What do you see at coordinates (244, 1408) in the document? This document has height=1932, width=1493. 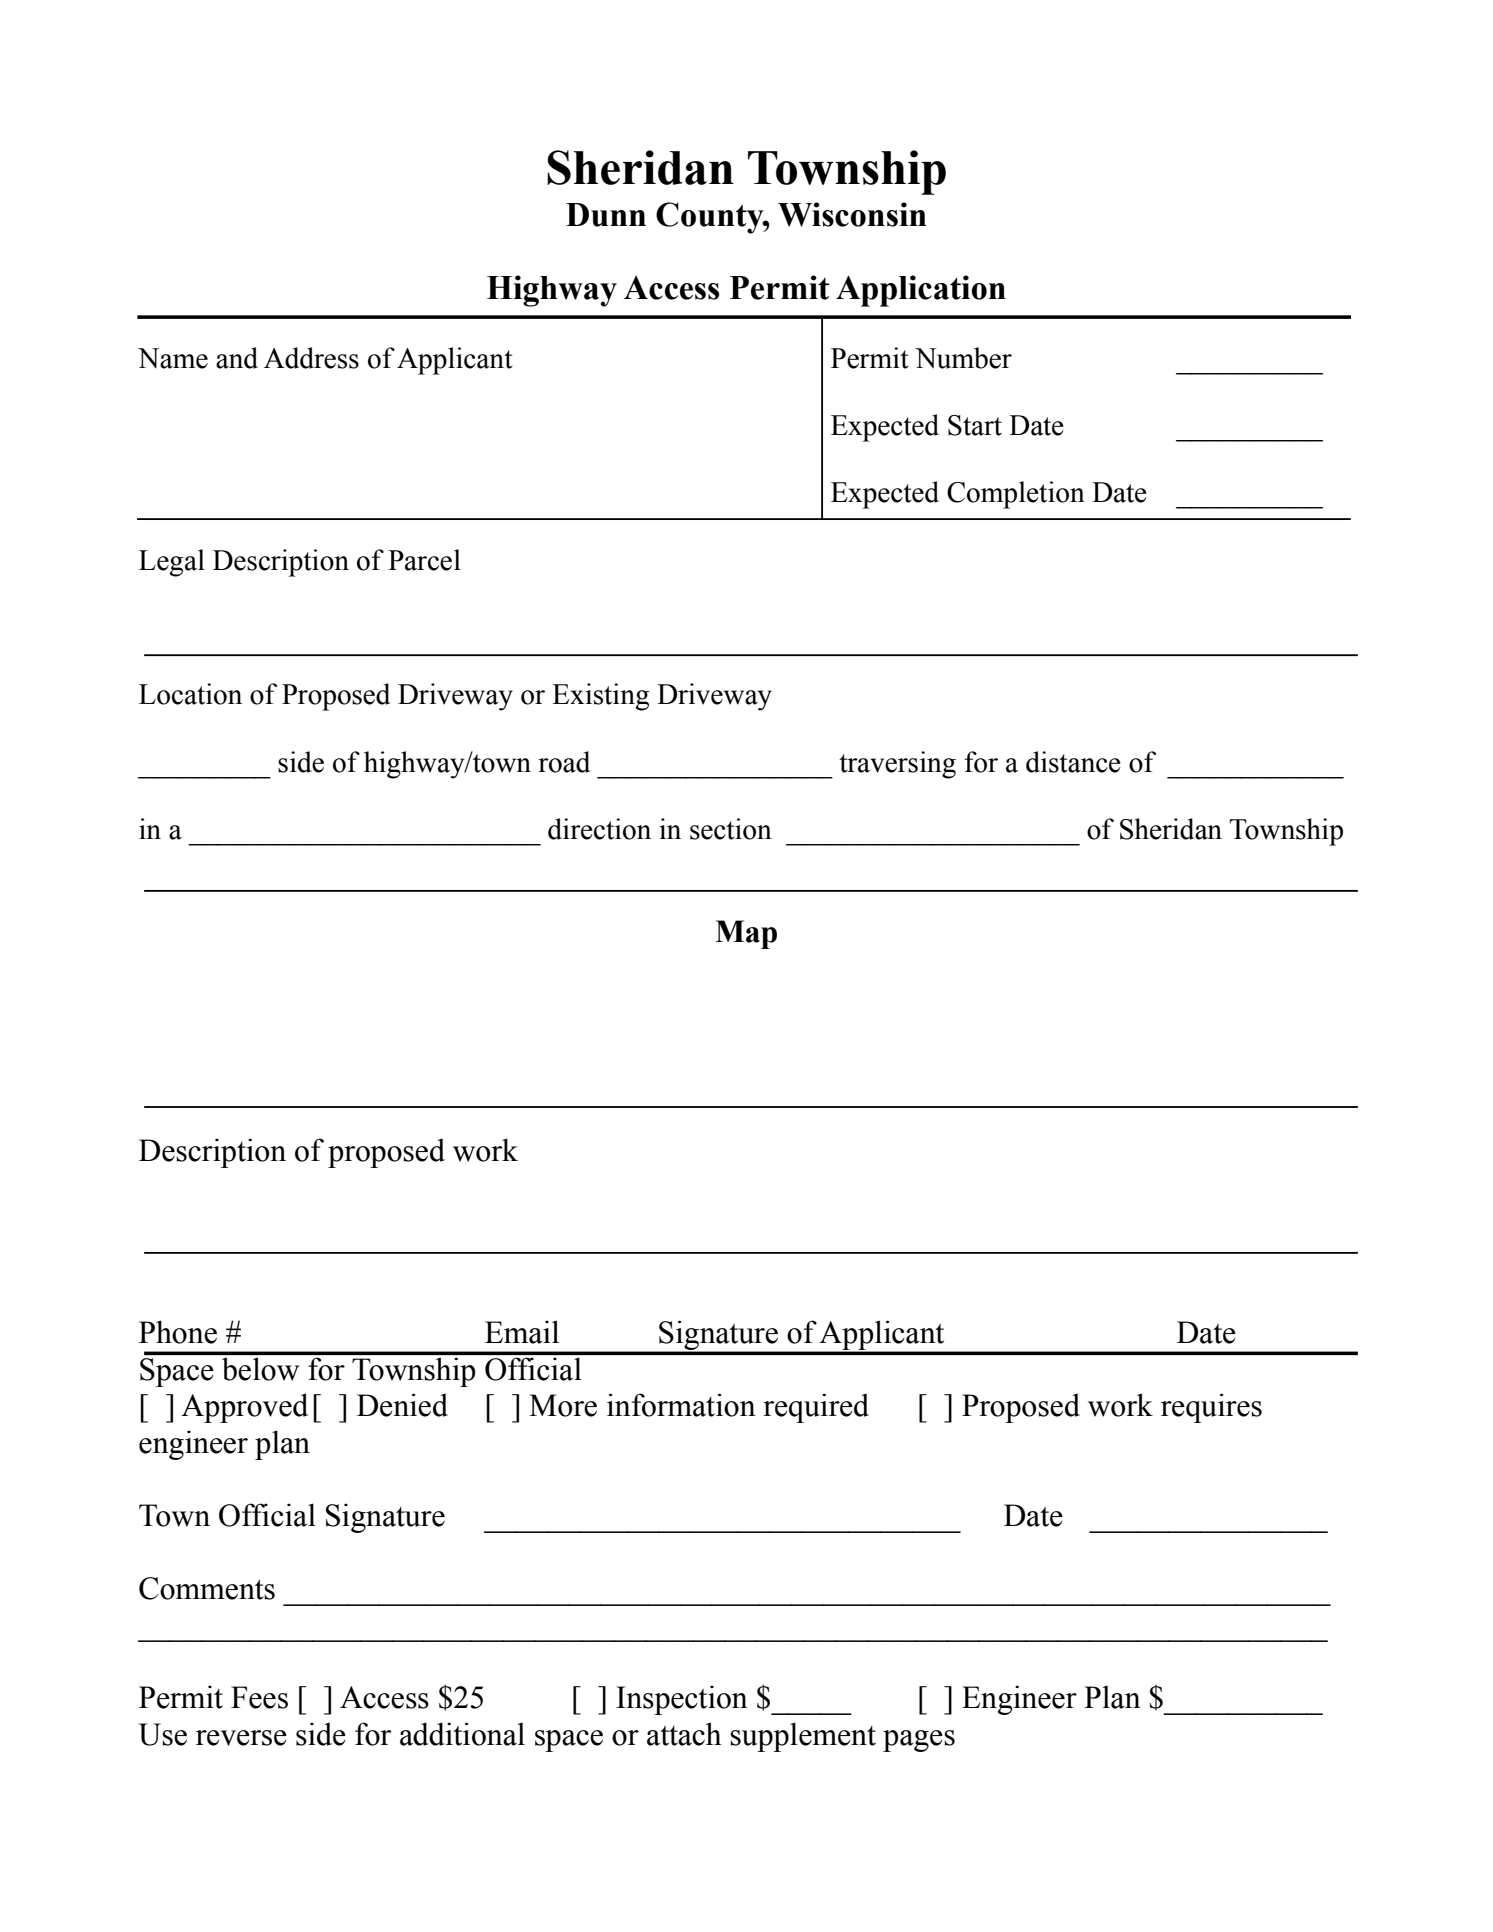 I see `Approved` at bounding box center [244, 1408].
